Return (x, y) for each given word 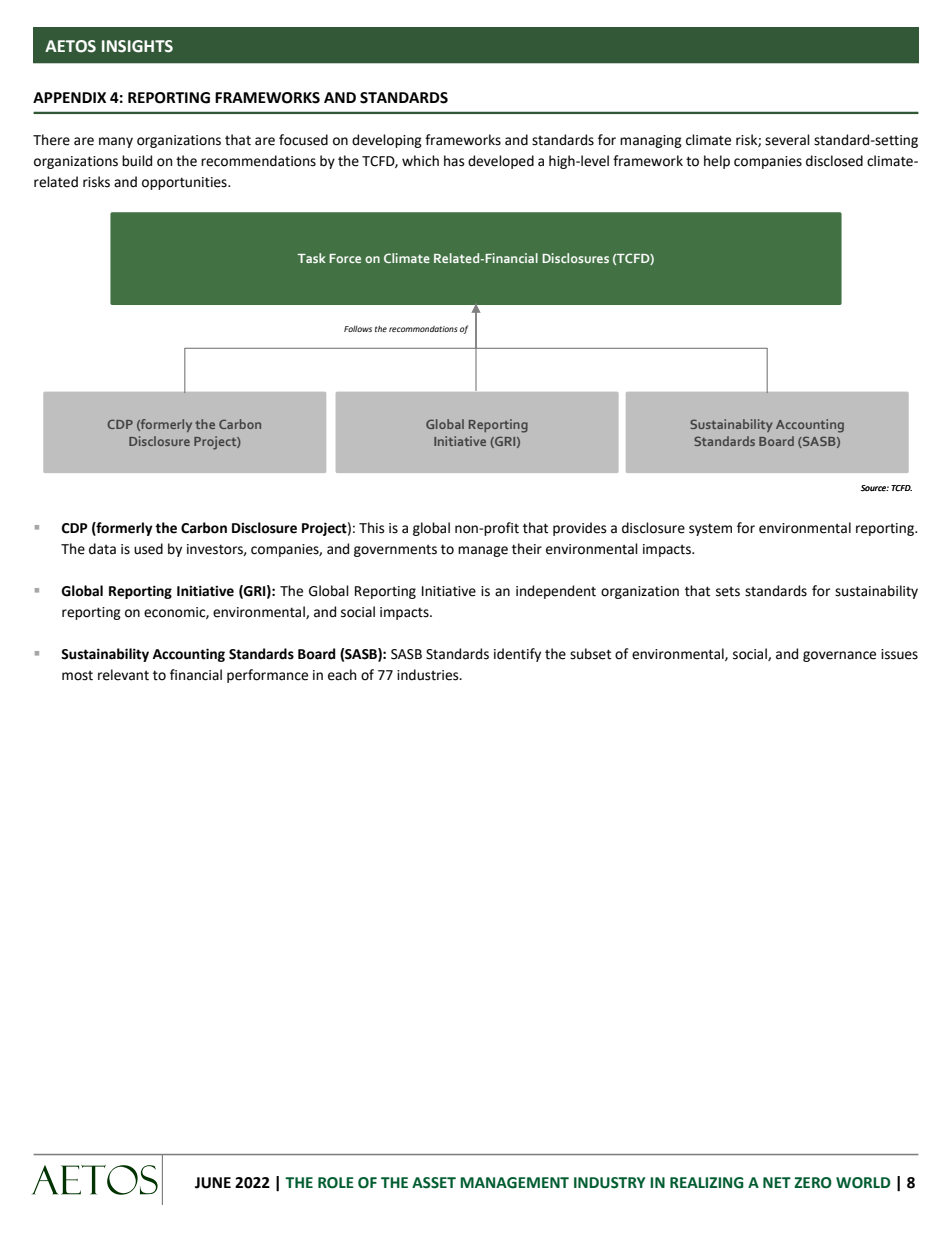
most (77, 676)
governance (839, 656)
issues (899, 654)
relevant (123, 675)
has (454, 161)
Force (345, 258)
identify (517, 655)
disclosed (834, 161)
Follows (358, 329)
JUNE (213, 1183)
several (787, 140)
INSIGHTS (137, 46)
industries (429, 675)
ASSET (434, 1183)
